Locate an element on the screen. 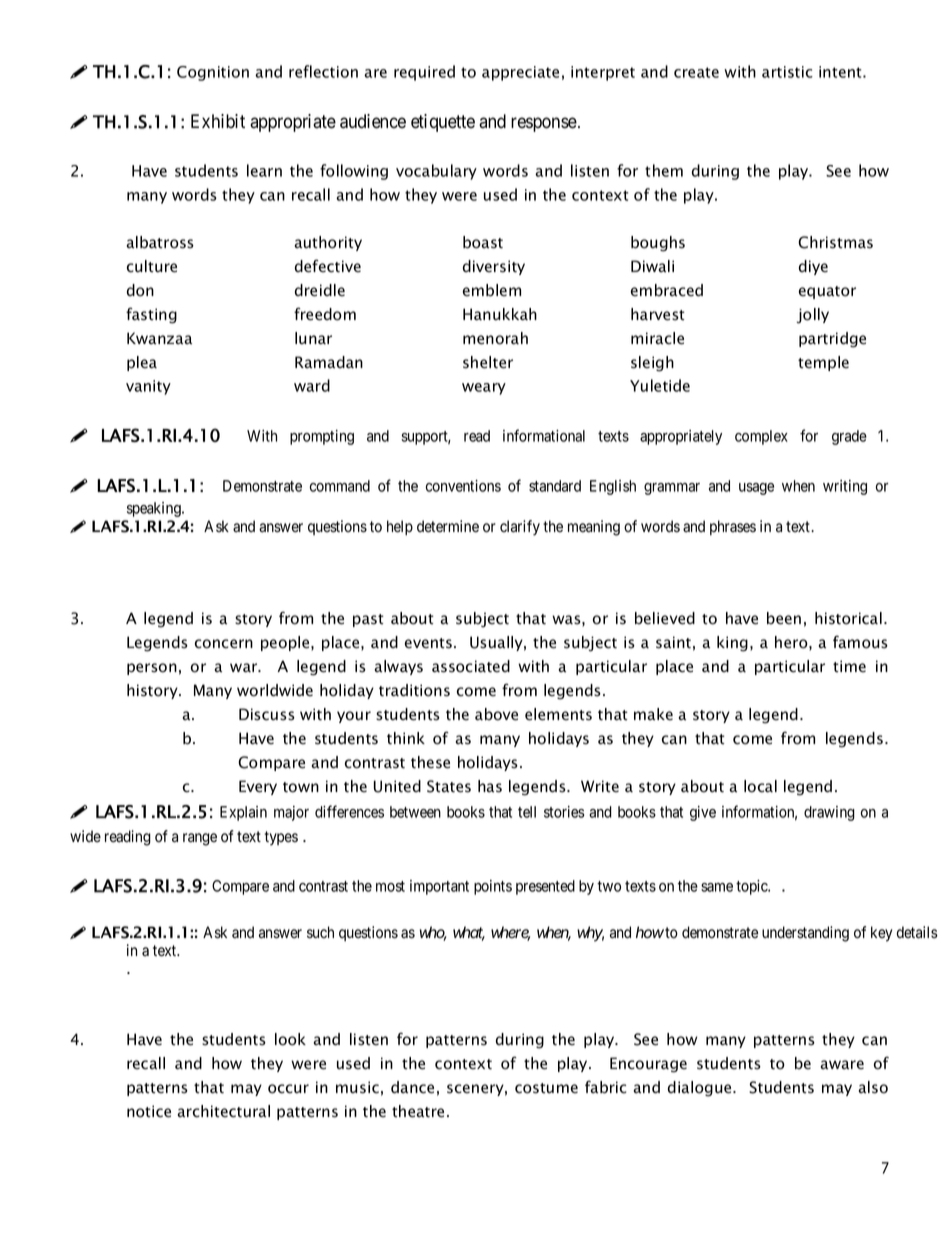 This screenshot has width=952, height=1233. Every is located at coordinates (258, 787).
